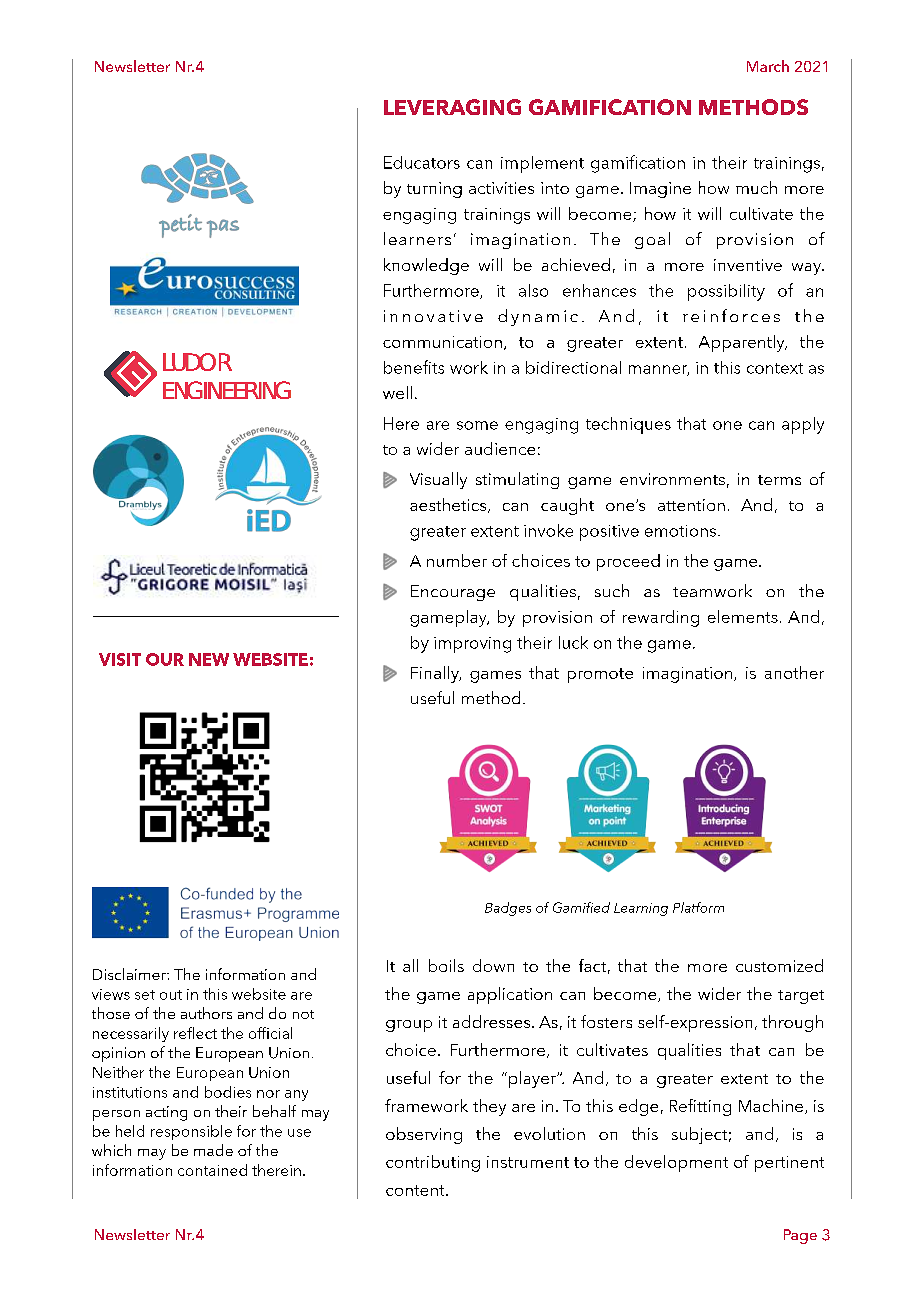 The height and width of the image is (1308, 924). What do you see at coordinates (227, 390) in the image?
I see `ENGINEERING` at bounding box center [227, 390].
